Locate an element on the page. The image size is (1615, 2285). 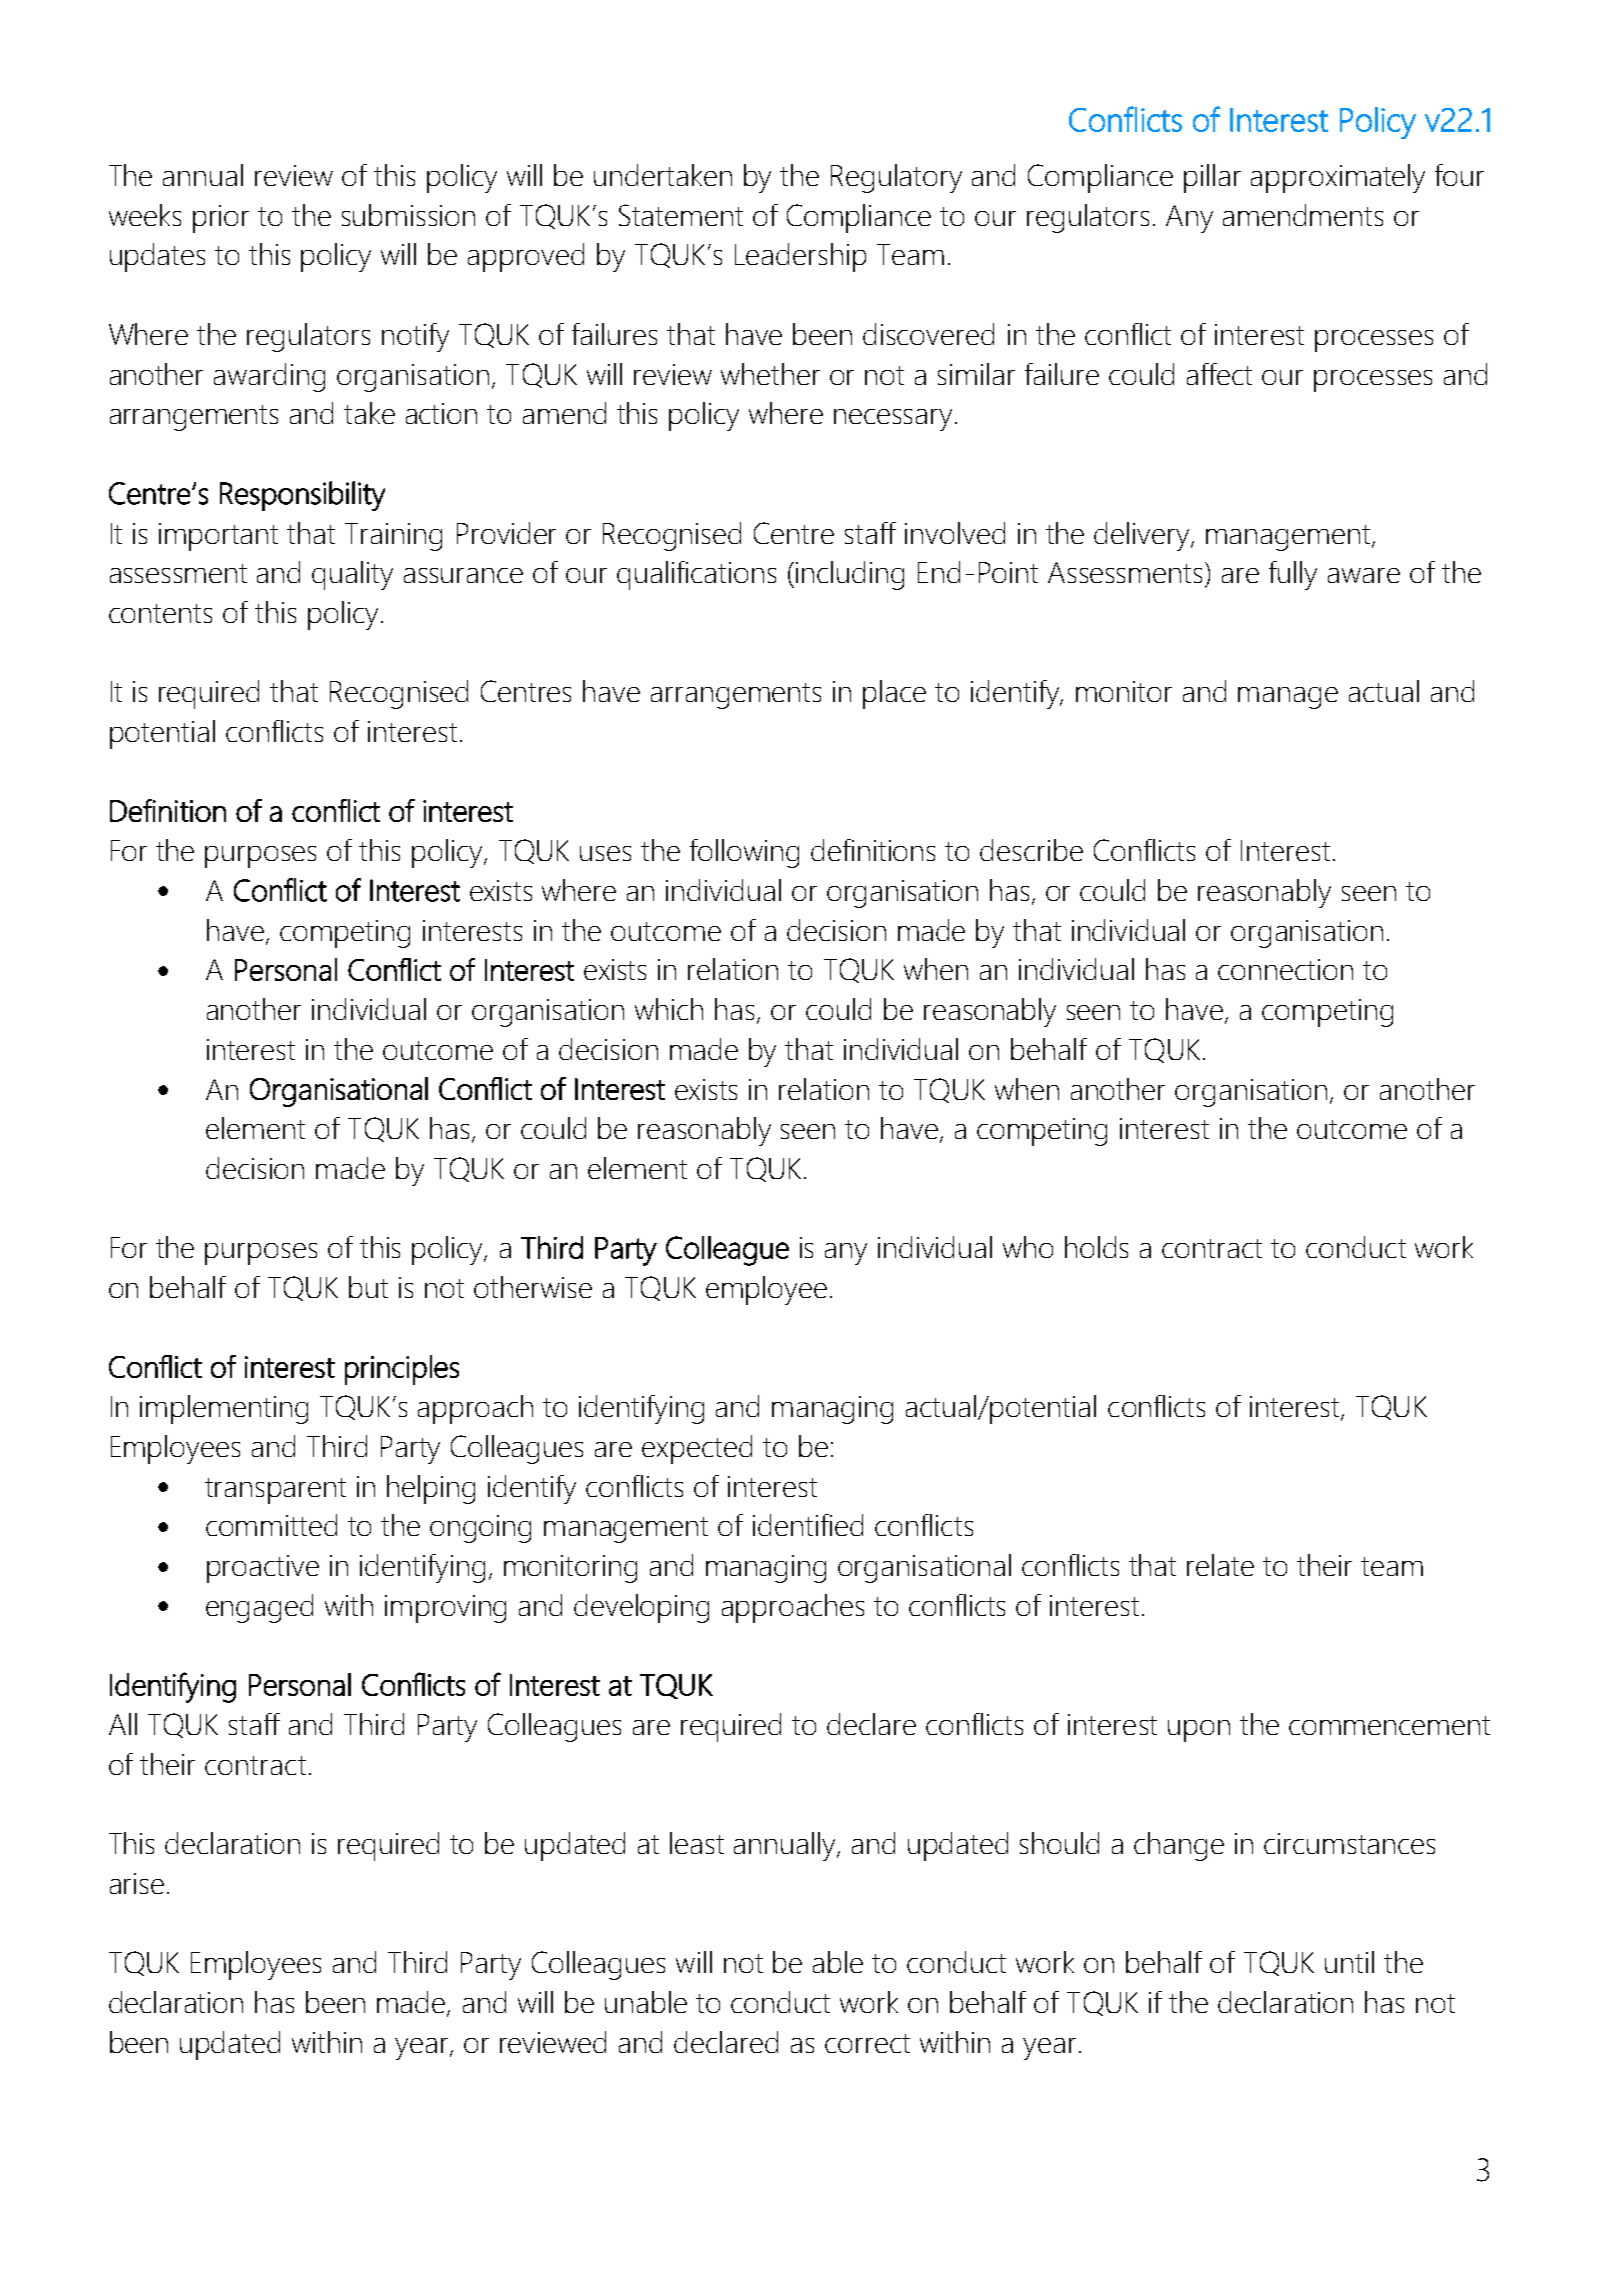
Leadership is located at coordinates (800, 257).
